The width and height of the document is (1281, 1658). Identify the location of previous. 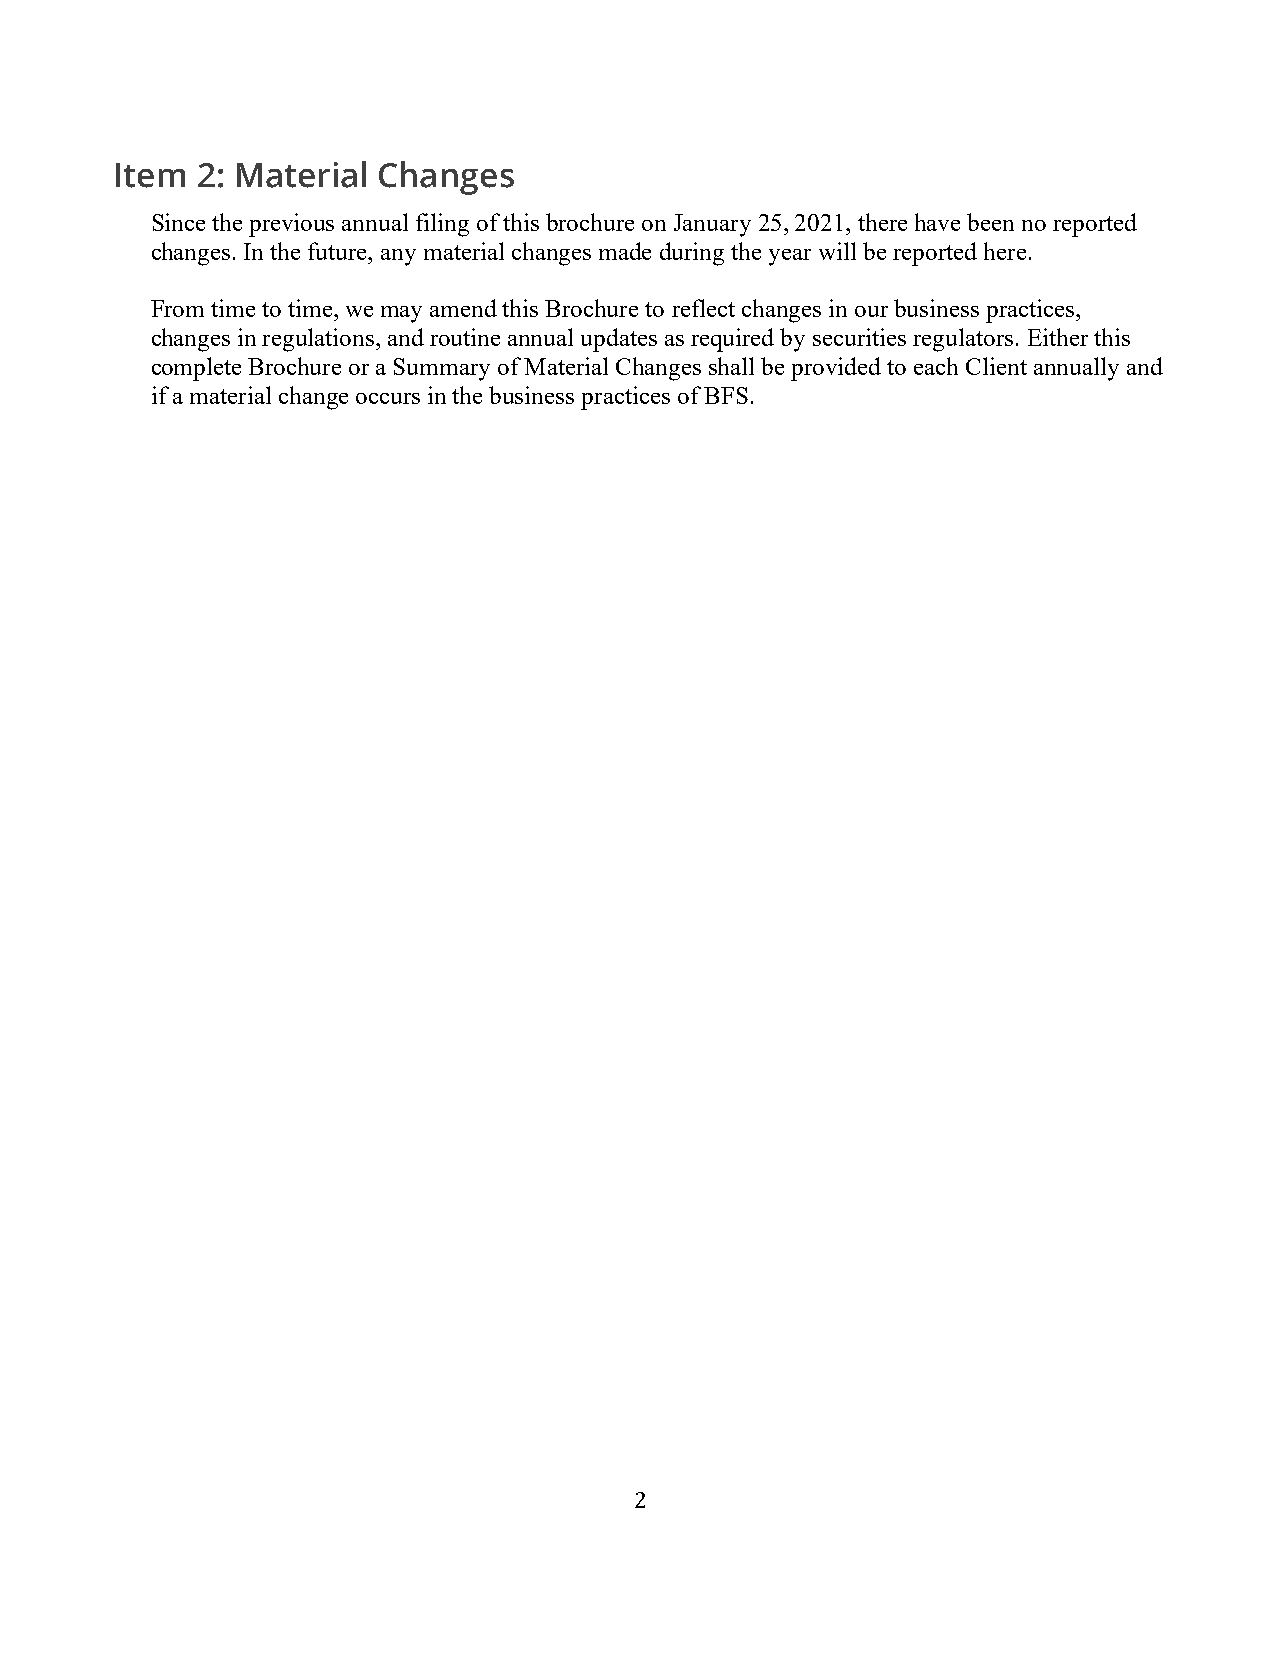
(291, 225).
